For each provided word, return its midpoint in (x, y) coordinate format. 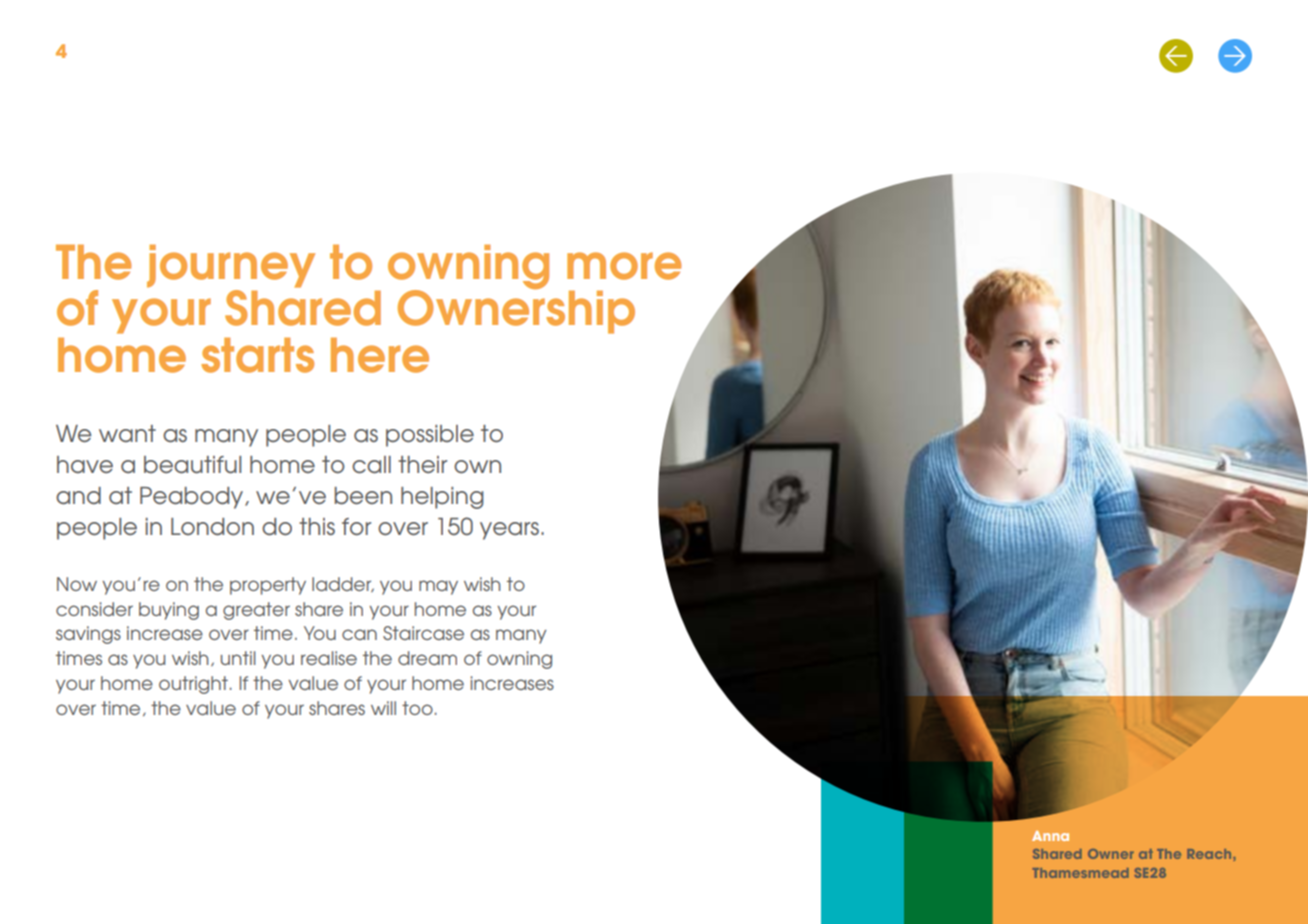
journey (231, 266)
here (380, 355)
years (509, 531)
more (624, 266)
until (238, 658)
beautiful (192, 465)
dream (427, 658)
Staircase (423, 633)
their (422, 464)
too (417, 708)
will (383, 708)
